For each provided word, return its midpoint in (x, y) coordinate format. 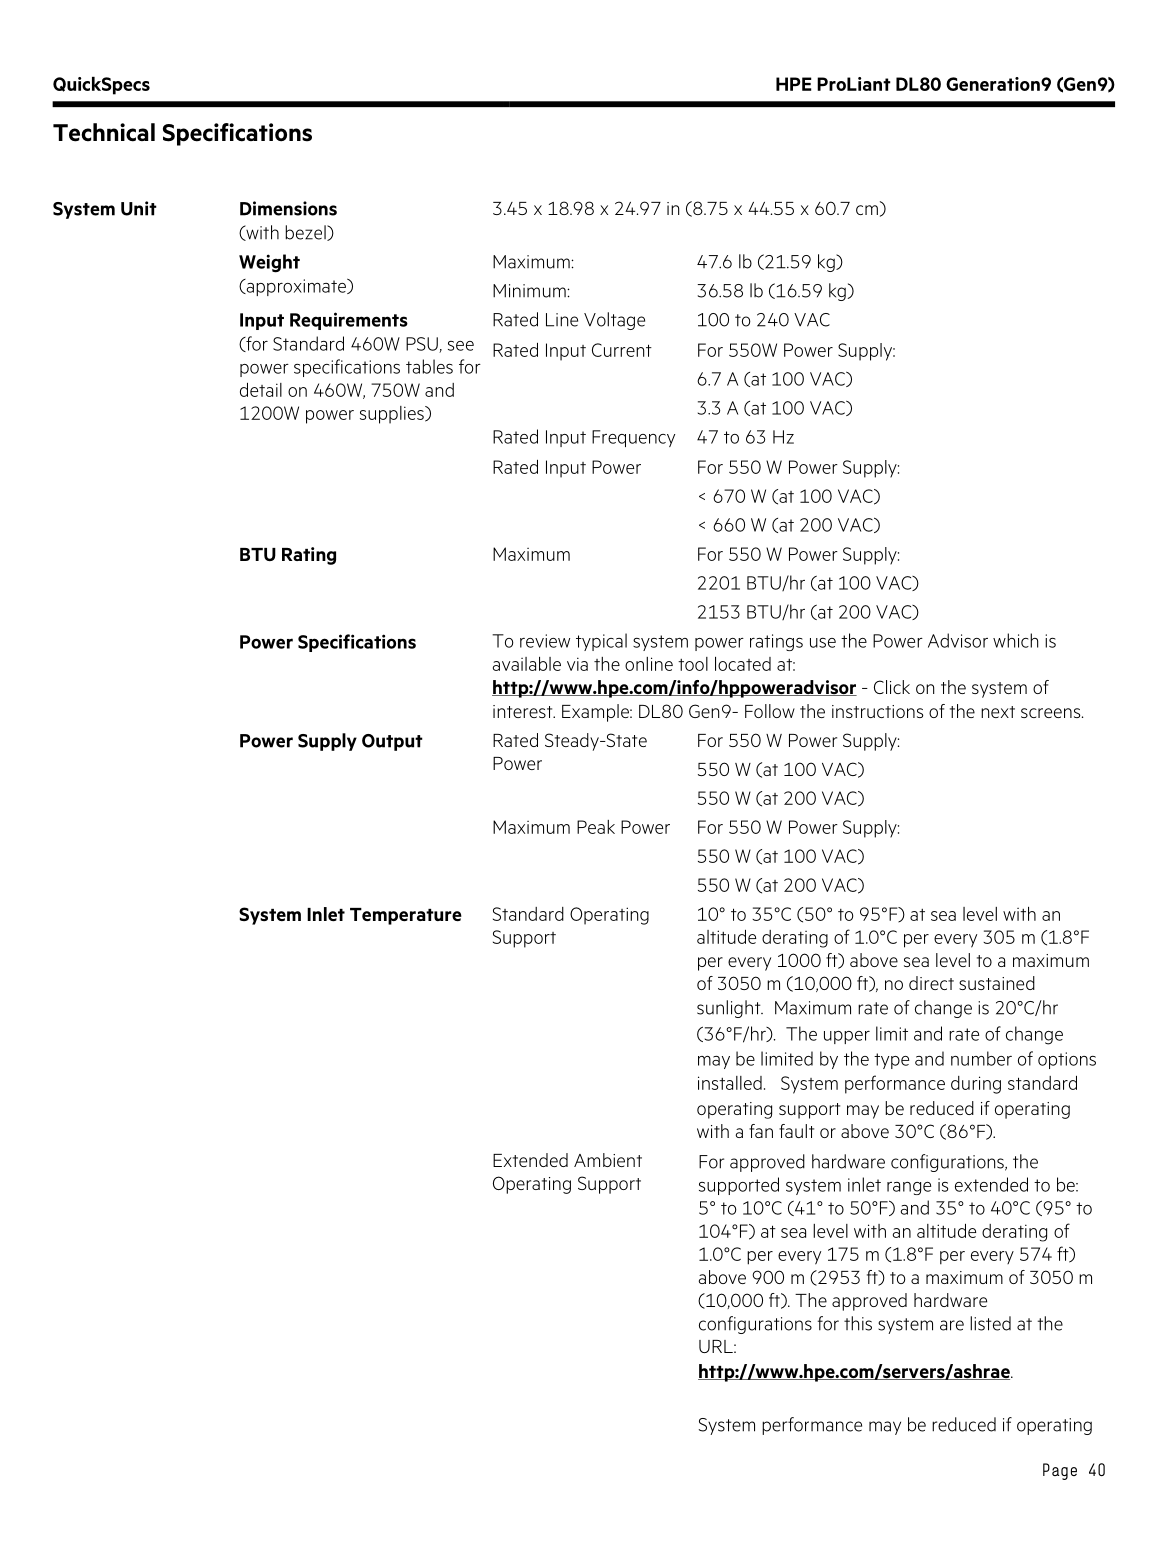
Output (392, 742)
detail (261, 390)
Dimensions (288, 208)
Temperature (406, 916)
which (1015, 640)
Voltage (614, 321)
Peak (596, 827)
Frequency (633, 438)
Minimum (530, 291)
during (976, 1085)
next (998, 712)
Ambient (608, 1160)
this (858, 1323)
